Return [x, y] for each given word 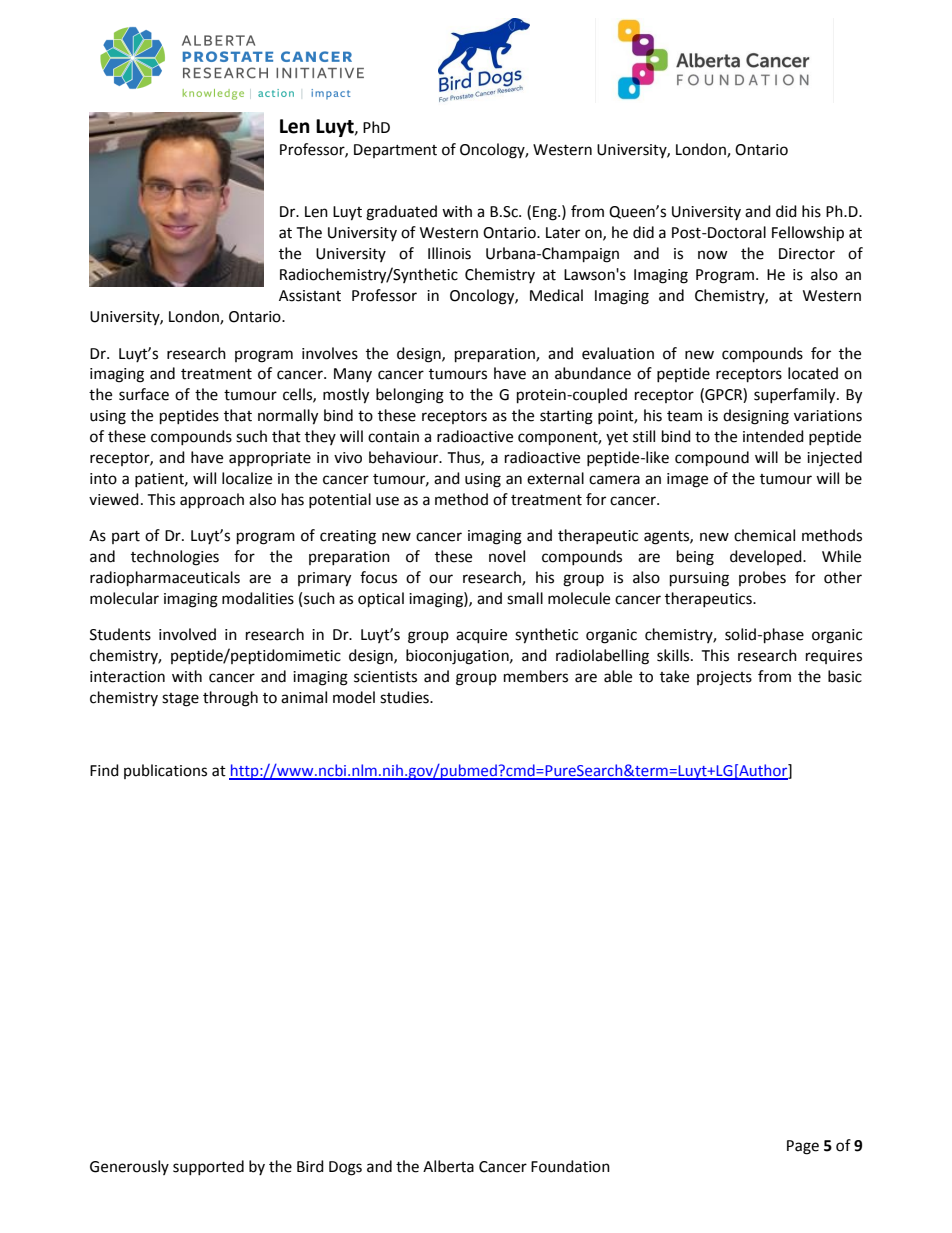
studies [405, 697]
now [713, 255]
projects [724, 678]
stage [180, 700]
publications [165, 771]
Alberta [448, 1166]
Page [803, 1147]
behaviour [405, 457]
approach [212, 501]
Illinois [449, 253]
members [536, 676]
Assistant [310, 296]
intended [773, 436]
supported [208, 1167]
